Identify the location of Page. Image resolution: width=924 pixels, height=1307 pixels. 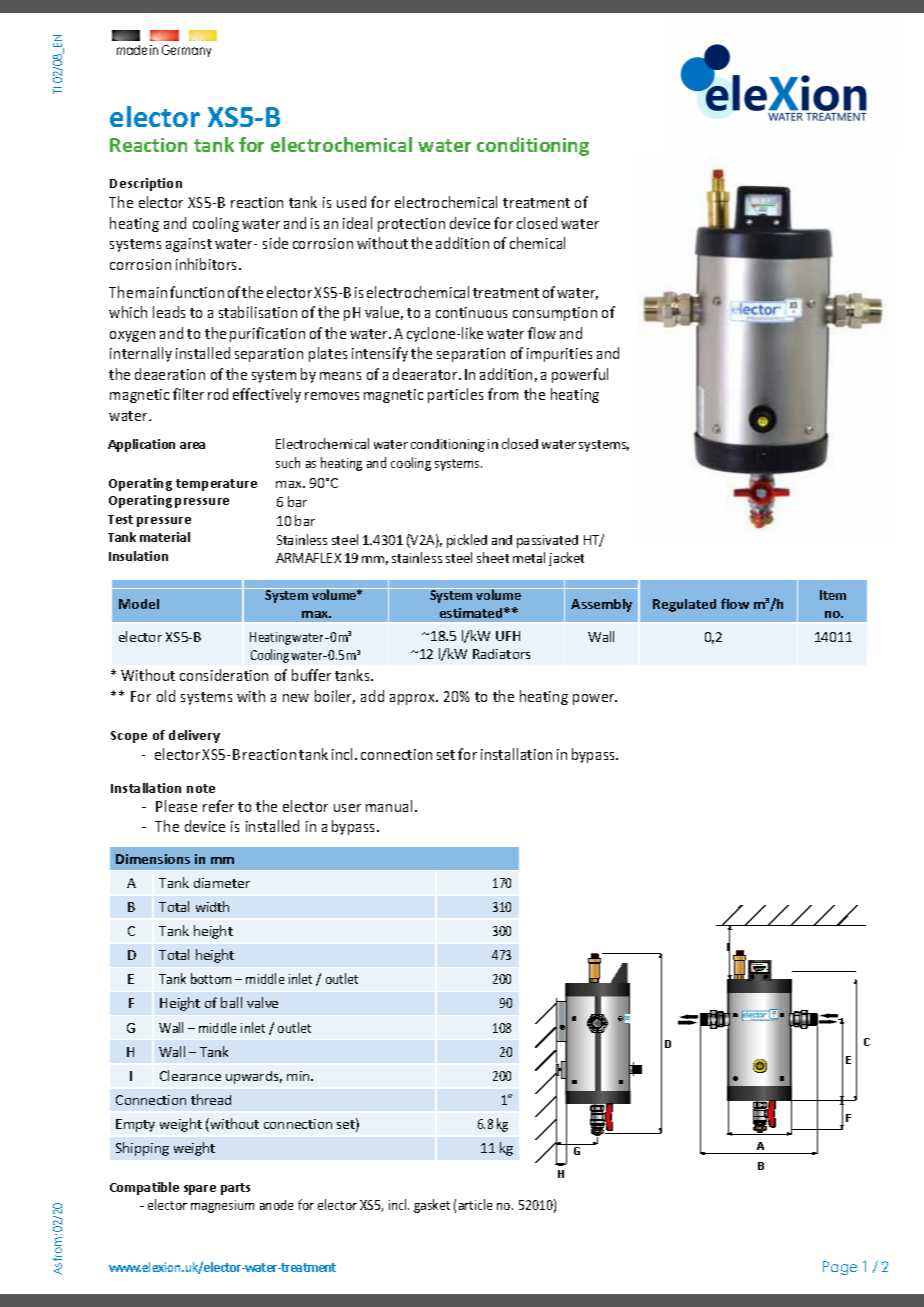
(840, 1268).
